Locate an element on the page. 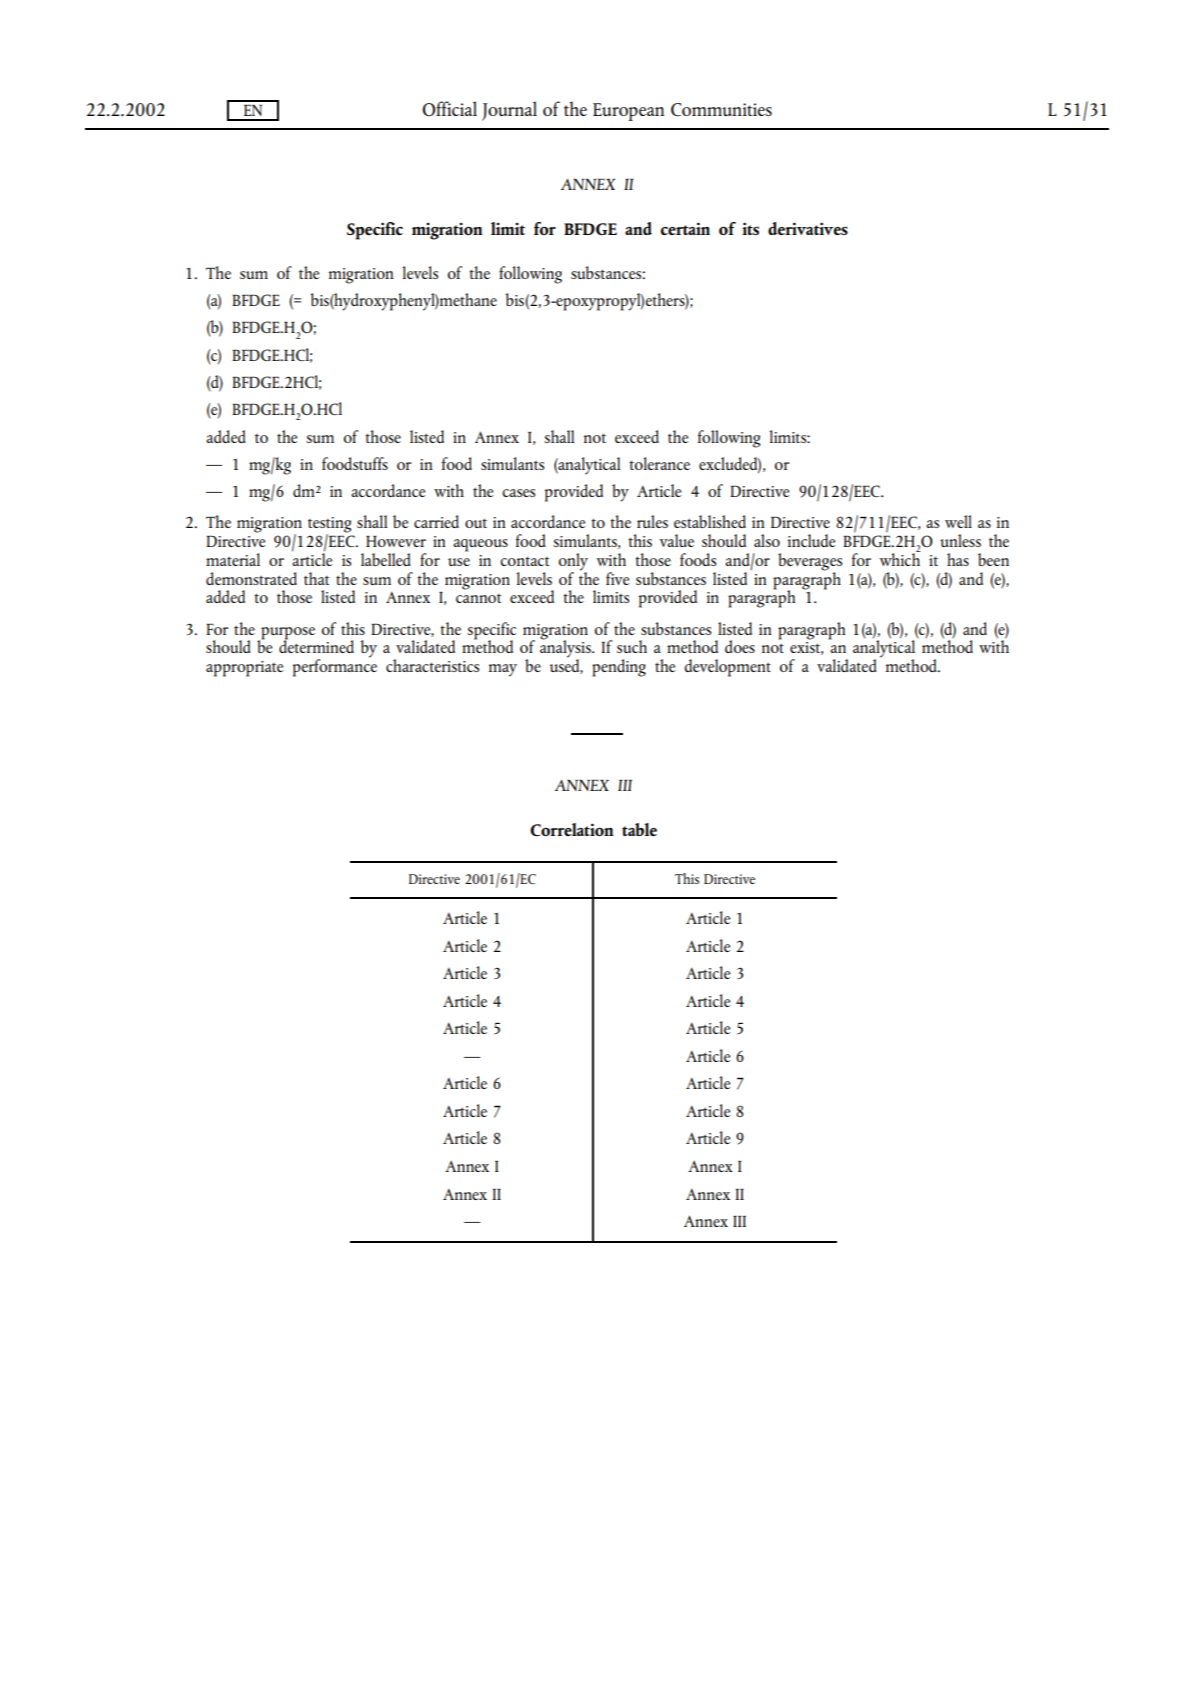 The image size is (1194, 1689). Correlation is located at coordinates (572, 829).
